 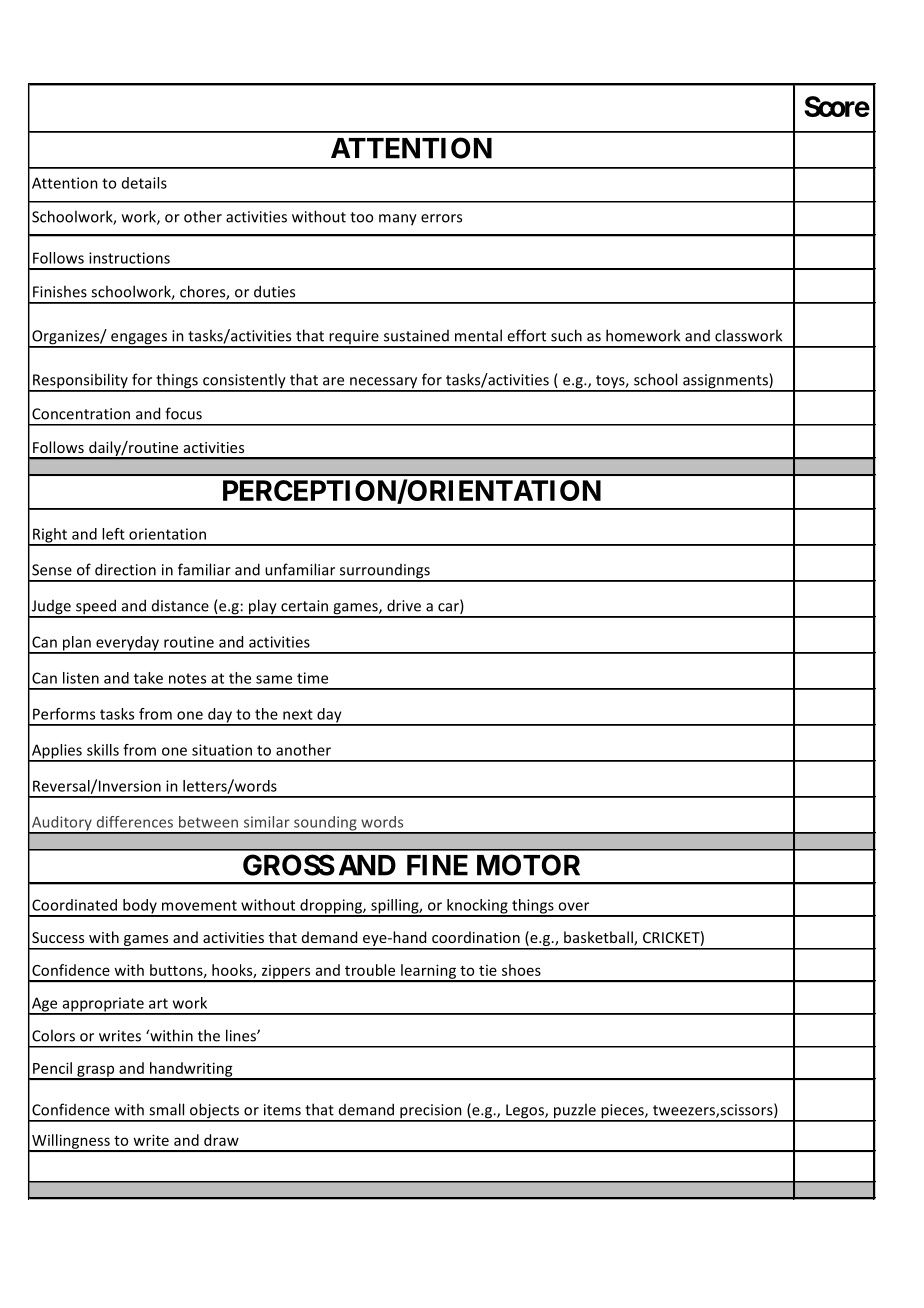 I want to click on differences, so click(x=135, y=822).
